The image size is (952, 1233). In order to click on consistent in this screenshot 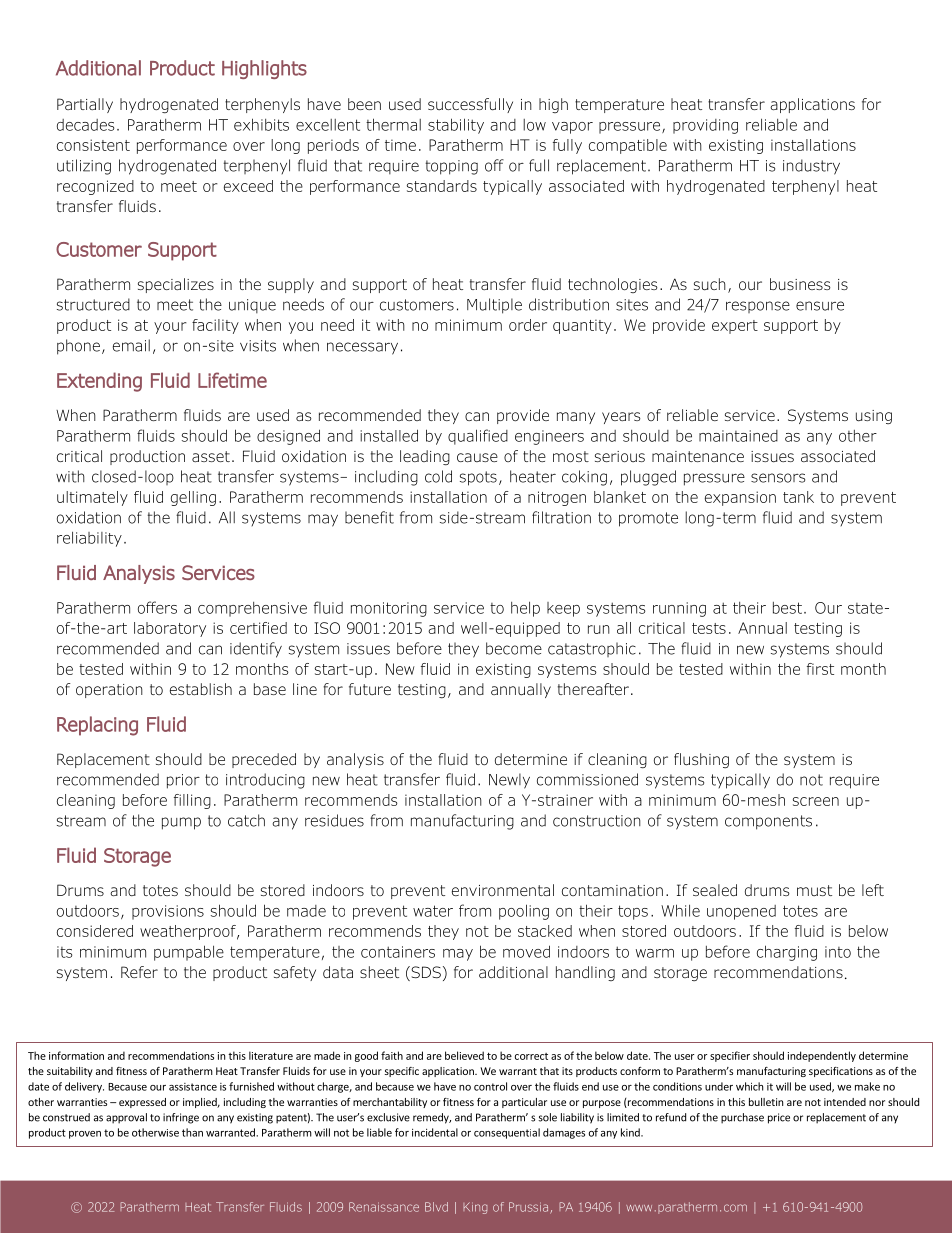, I will do `click(93, 145)`.
